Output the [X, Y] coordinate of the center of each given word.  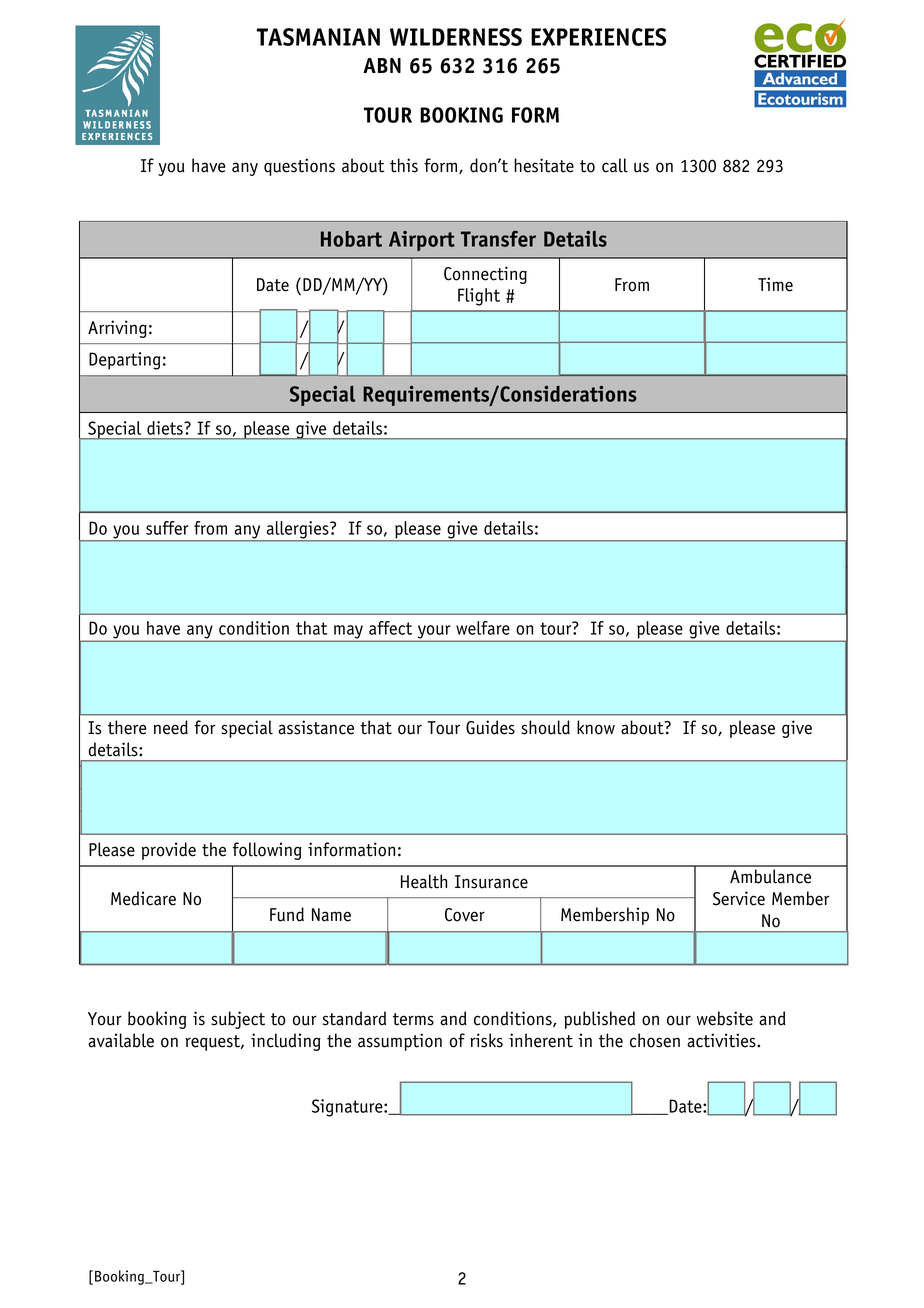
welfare [483, 628]
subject [238, 1020]
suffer [167, 528]
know [596, 727]
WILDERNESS [456, 37]
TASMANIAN [318, 37]
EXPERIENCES [598, 37]
